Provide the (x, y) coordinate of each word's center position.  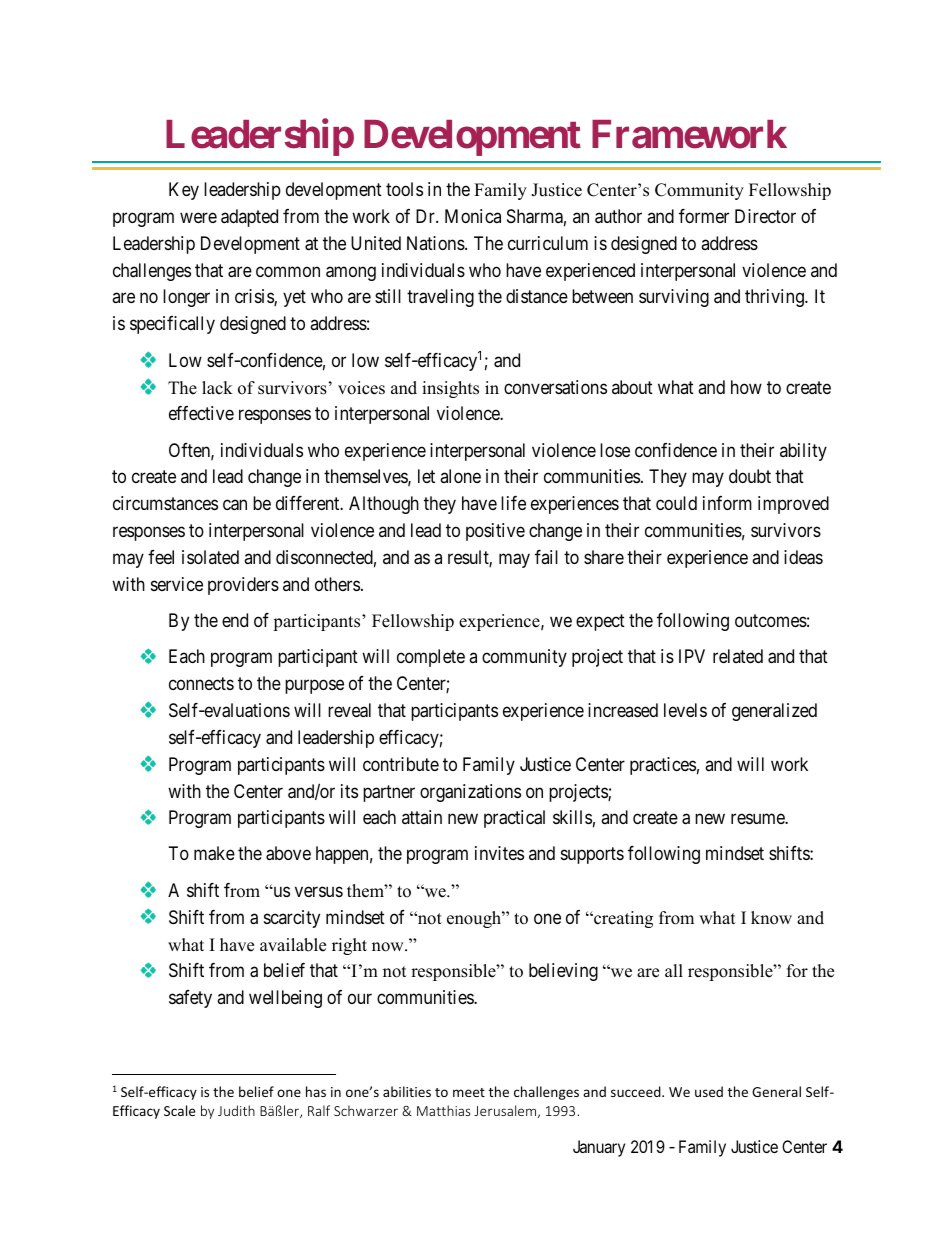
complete (431, 658)
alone (460, 476)
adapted (249, 218)
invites (499, 853)
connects (201, 683)
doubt (750, 476)
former (704, 216)
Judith (236, 1110)
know (771, 918)
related (738, 656)
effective (201, 413)
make (214, 853)
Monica (473, 216)
